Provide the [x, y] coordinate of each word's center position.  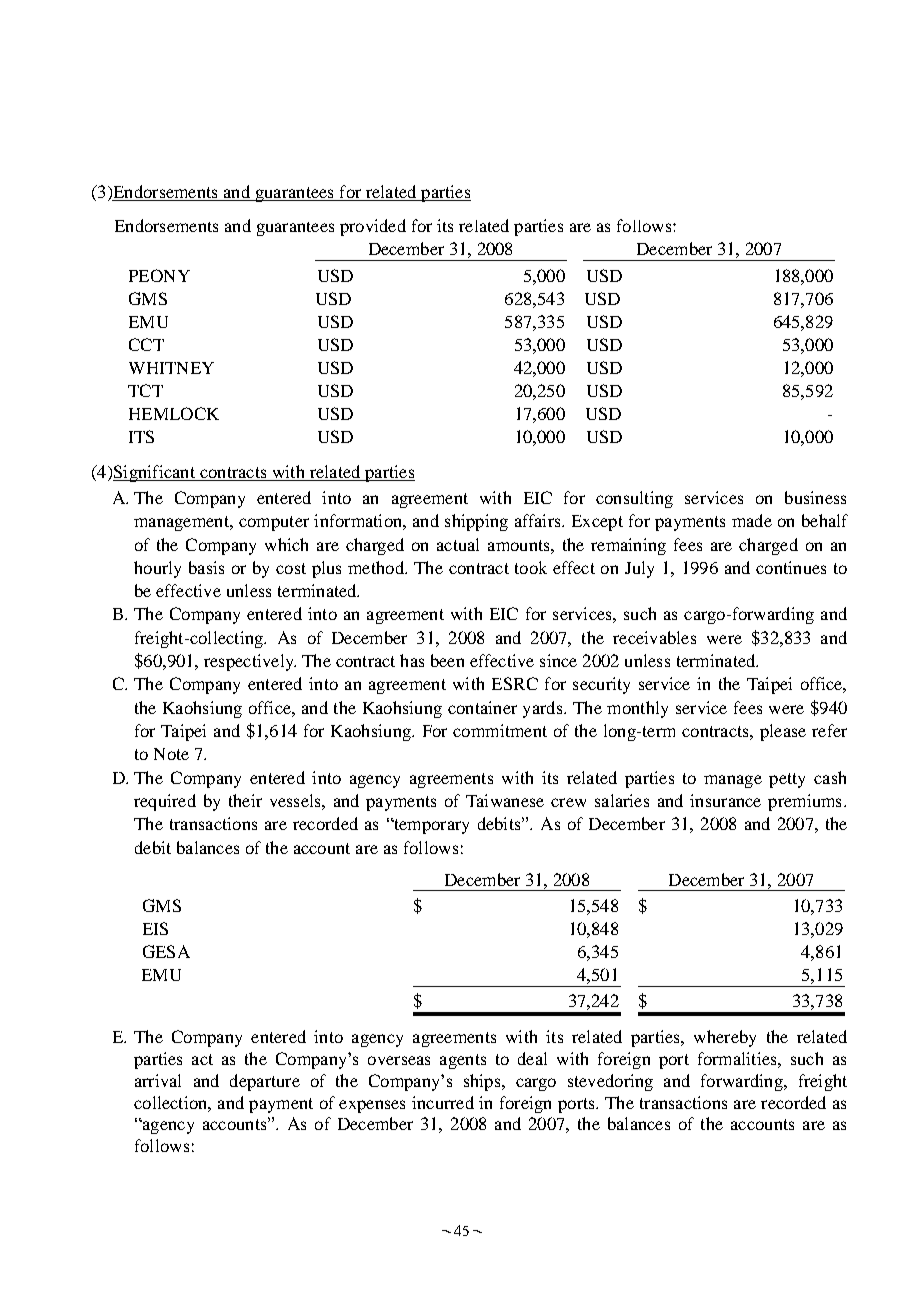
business [815, 497]
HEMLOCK [174, 413]
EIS [155, 928]
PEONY [159, 275]
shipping [476, 522]
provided [373, 227]
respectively [250, 662]
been [447, 660]
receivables [654, 637]
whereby [725, 1038]
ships [483, 1082]
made [752, 520]
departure [265, 1082]
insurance [725, 800]
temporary [430, 826]
